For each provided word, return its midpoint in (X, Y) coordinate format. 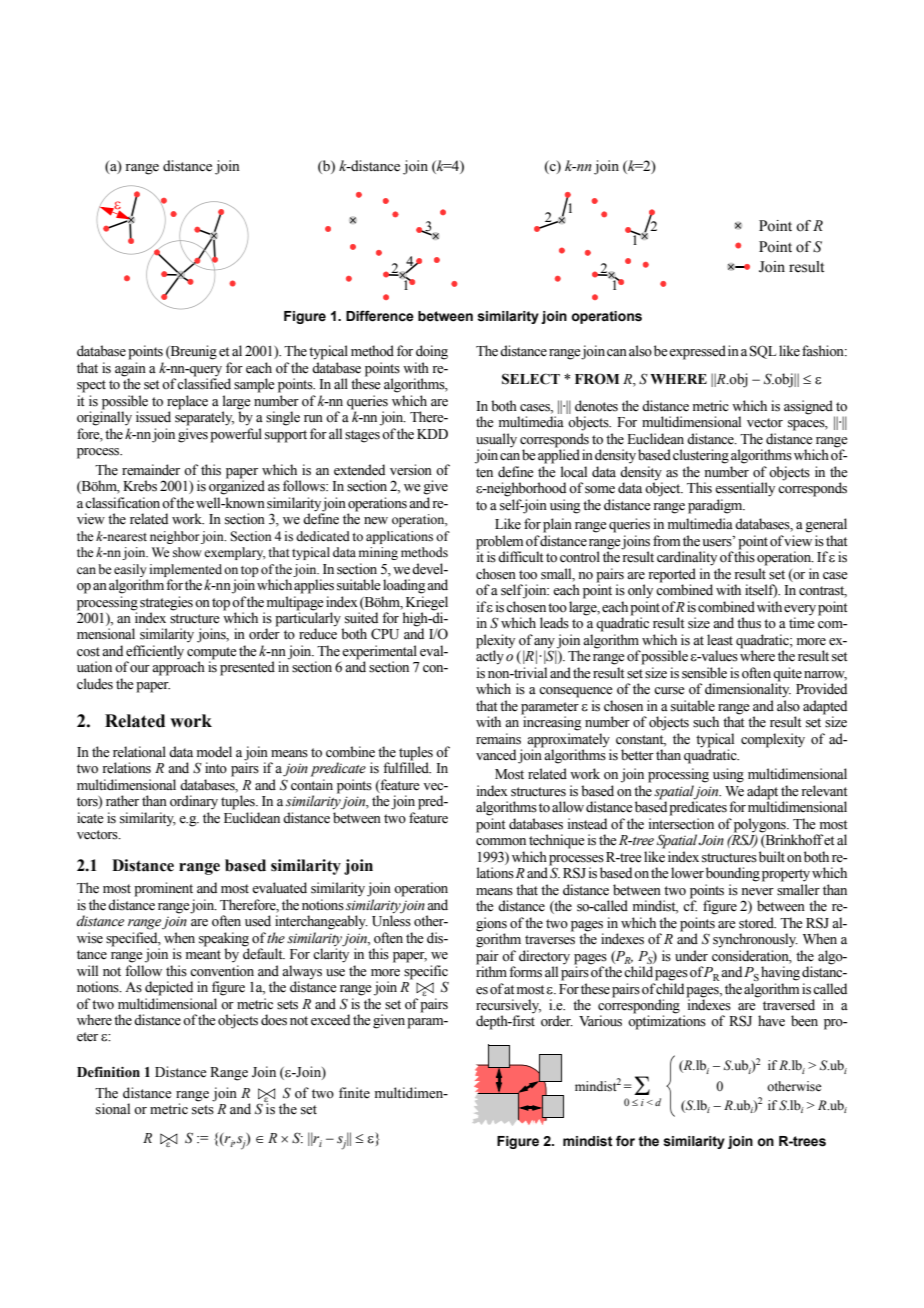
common (501, 842)
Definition (108, 1072)
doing (432, 352)
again (130, 370)
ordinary (194, 802)
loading (404, 586)
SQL (763, 352)
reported (672, 575)
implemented (186, 570)
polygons (761, 826)
